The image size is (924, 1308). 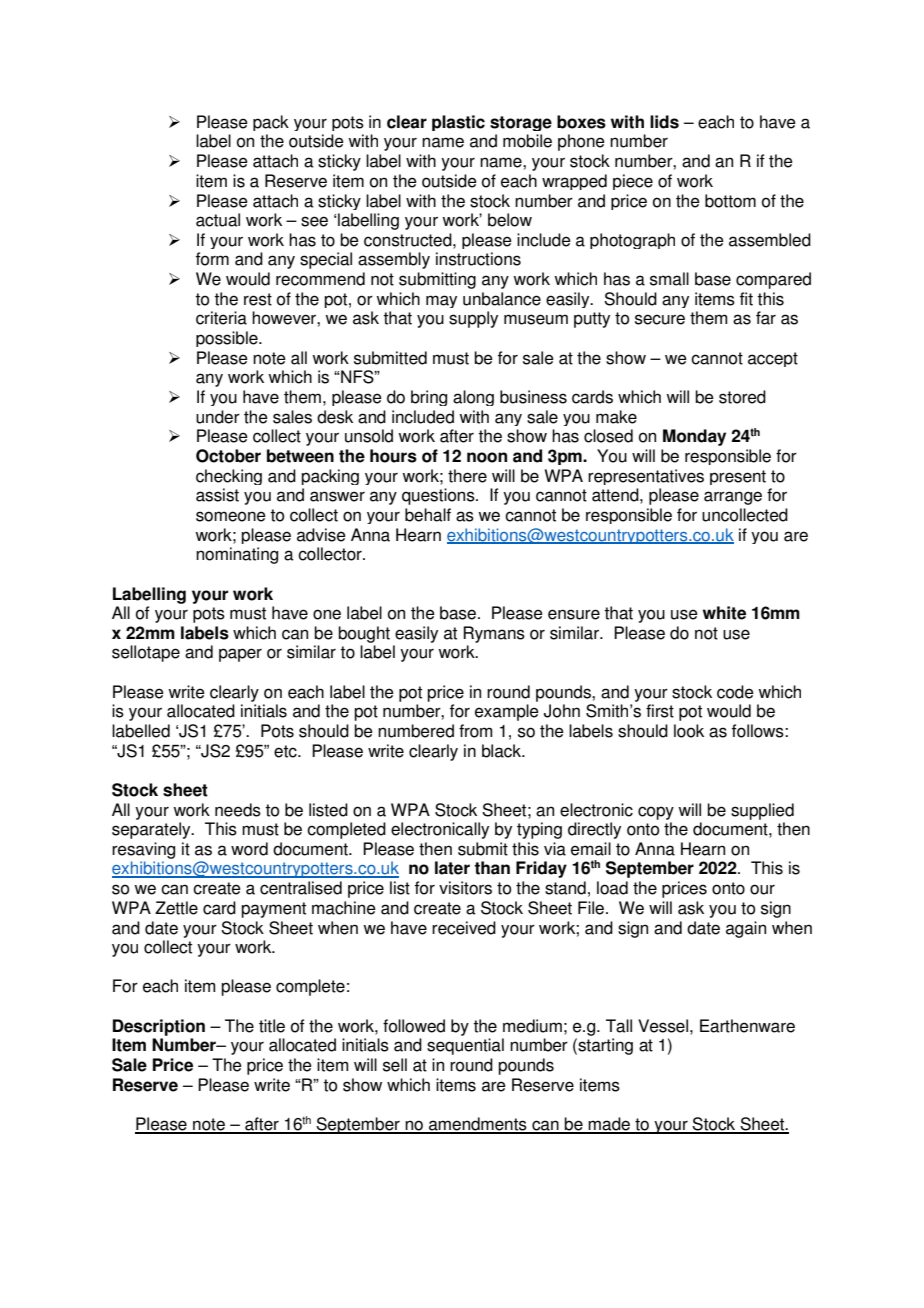 What do you see at coordinates (240, 655) in the page?
I see `paper` at bounding box center [240, 655].
